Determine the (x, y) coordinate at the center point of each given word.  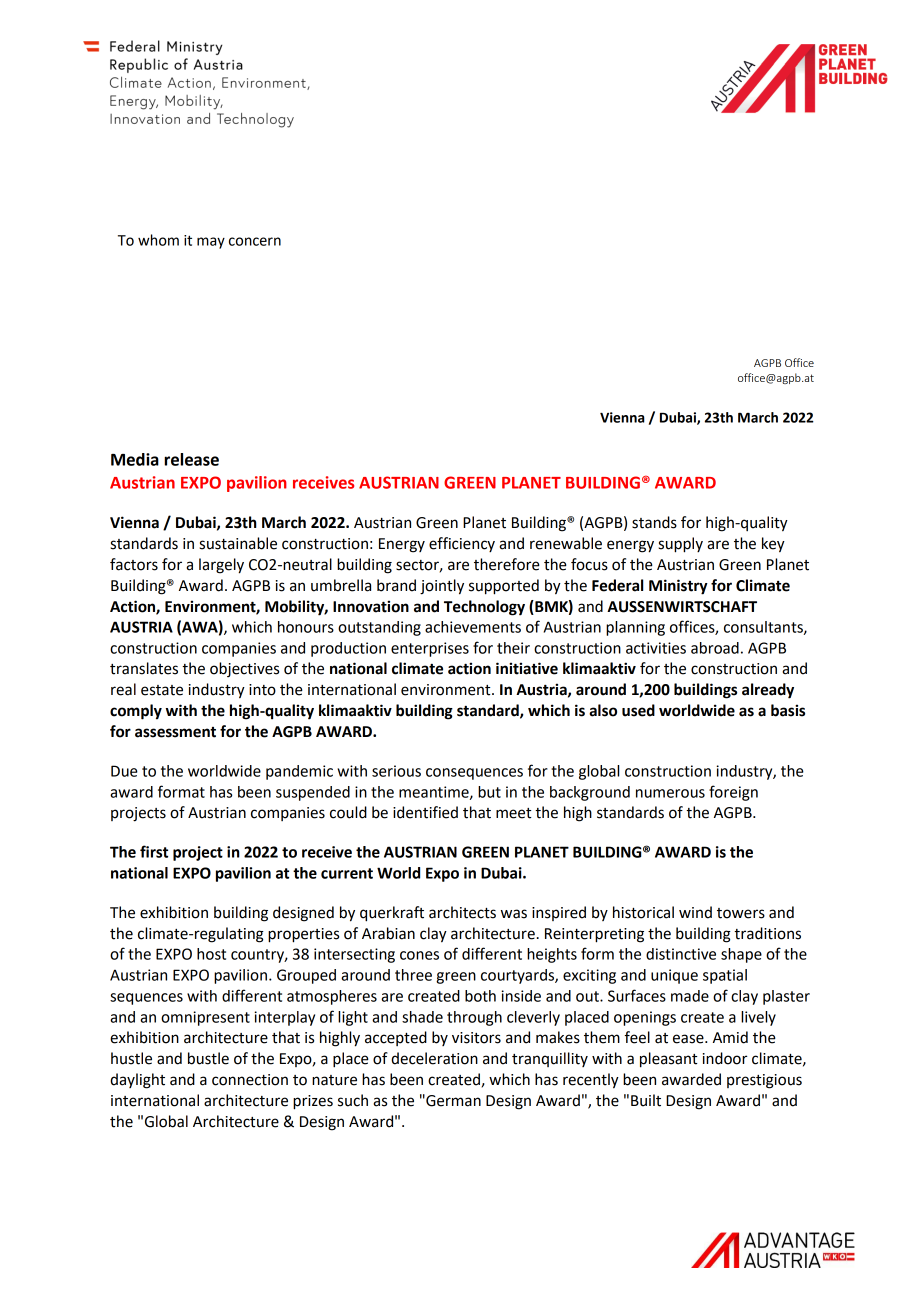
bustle (208, 1058)
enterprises (430, 649)
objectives (244, 669)
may (211, 243)
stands (654, 522)
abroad (715, 648)
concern (255, 241)
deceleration (434, 1058)
